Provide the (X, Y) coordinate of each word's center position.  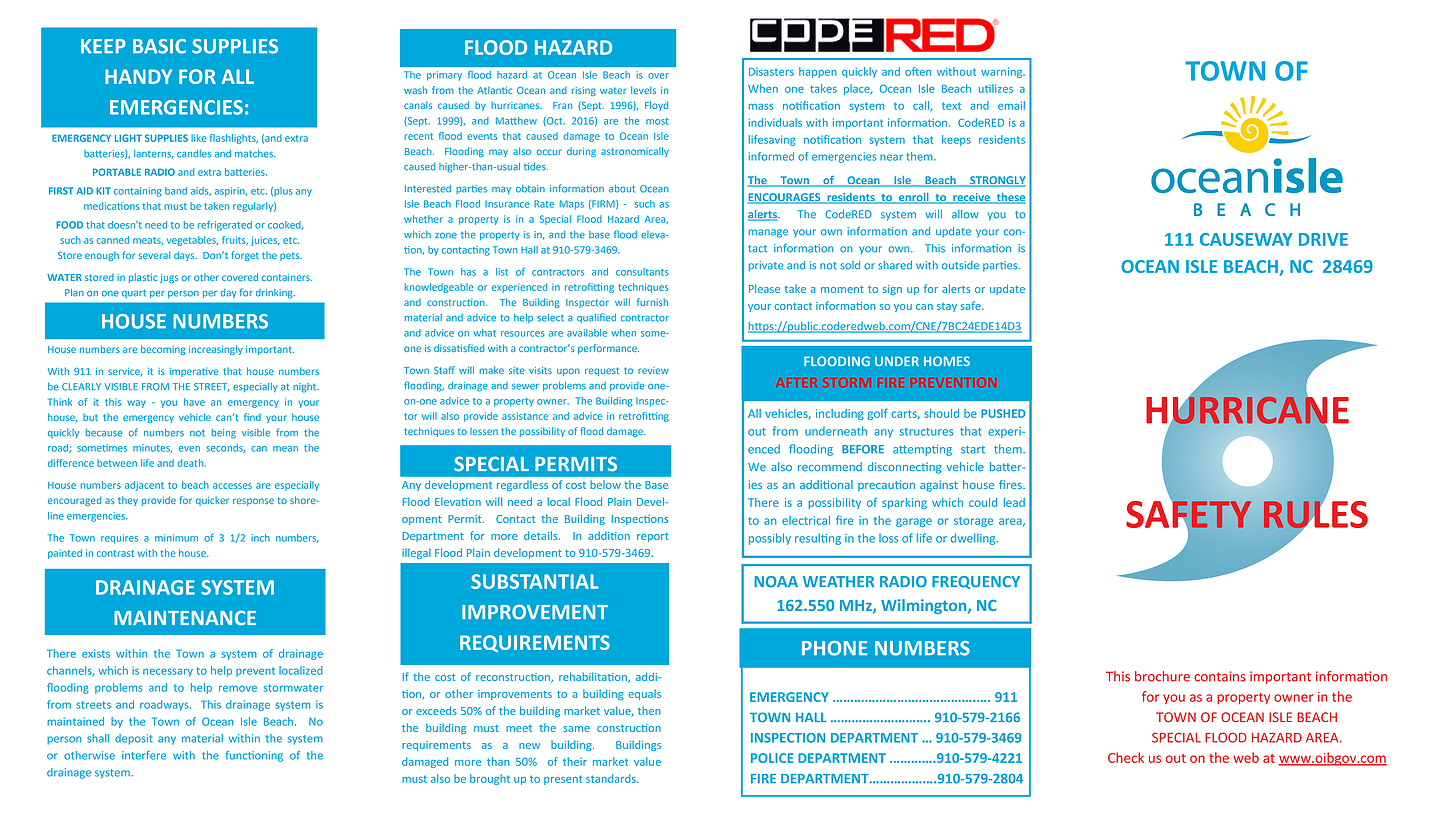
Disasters (771, 72)
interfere (144, 755)
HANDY (138, 76)
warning (1003, 72)
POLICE (772, 758)
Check (1126, 757)
